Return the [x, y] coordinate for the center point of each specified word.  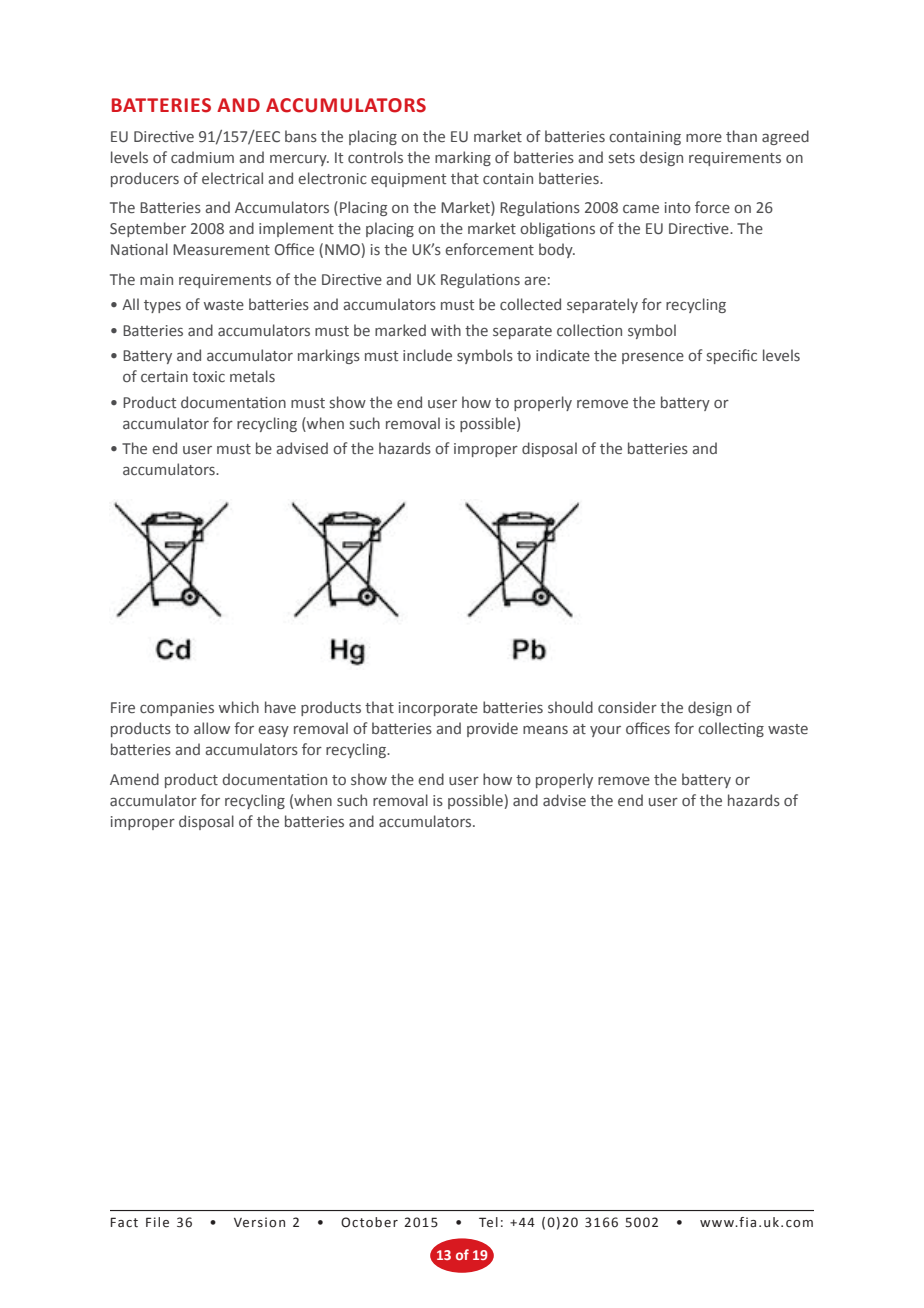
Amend [134, 779]
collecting [731, 729]
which [239, 707]
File [157, 1222]
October [369, 1222]
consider [627, 707]
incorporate [438, 709]
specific [732, 356]
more [704, 137]
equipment [408, 180]
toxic [208, 376]
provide [492, 729]
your [605, 731]
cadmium [202, 157]
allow [212, 728]
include [427, 355]
